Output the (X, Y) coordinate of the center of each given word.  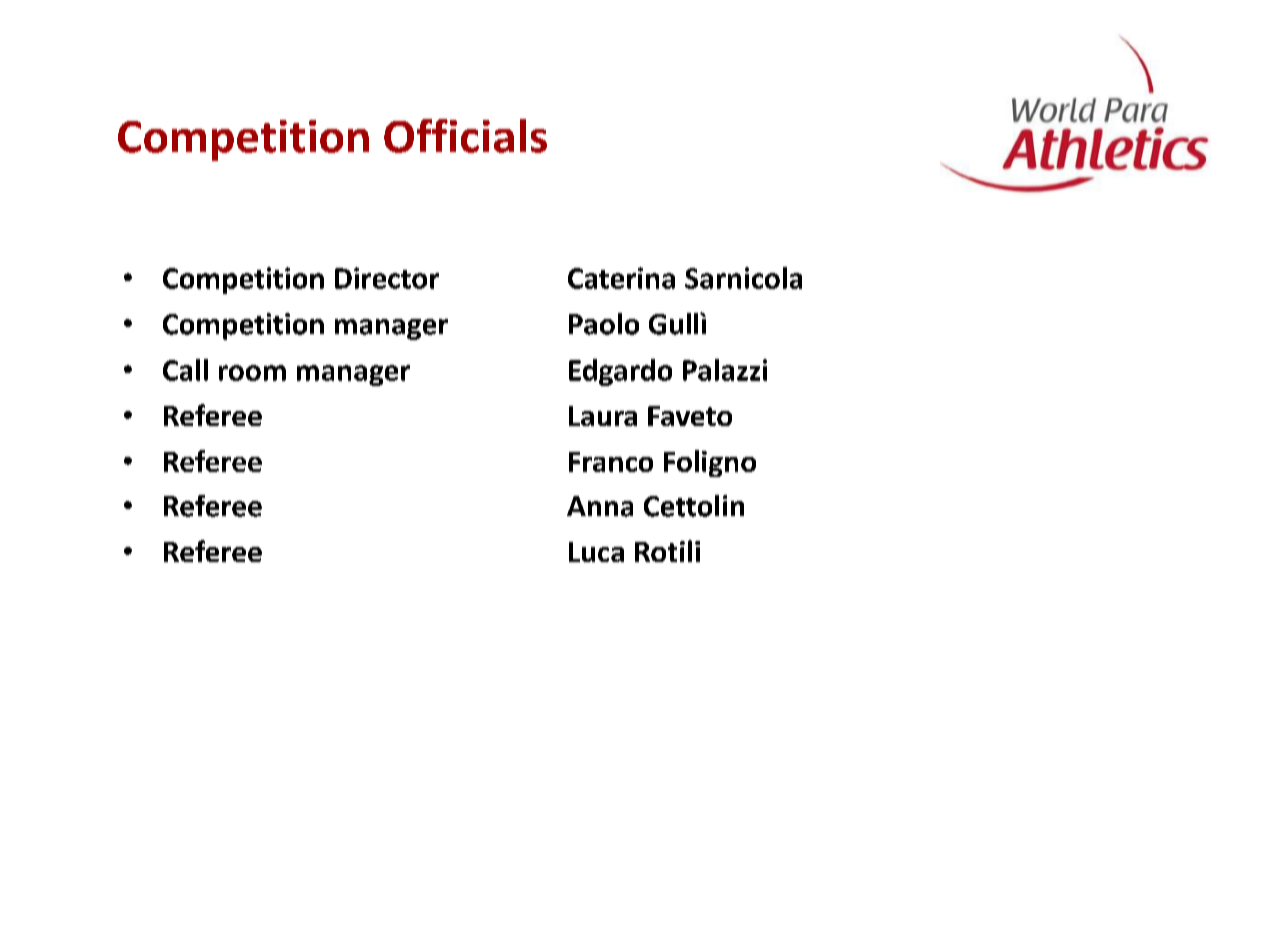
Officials (465, 136)
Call (185, 370)
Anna (600, 506)
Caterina (621, 278)
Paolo (604, 324)
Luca (596, 552)
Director (387, 278)
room (252, 373)
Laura (603, 416)
